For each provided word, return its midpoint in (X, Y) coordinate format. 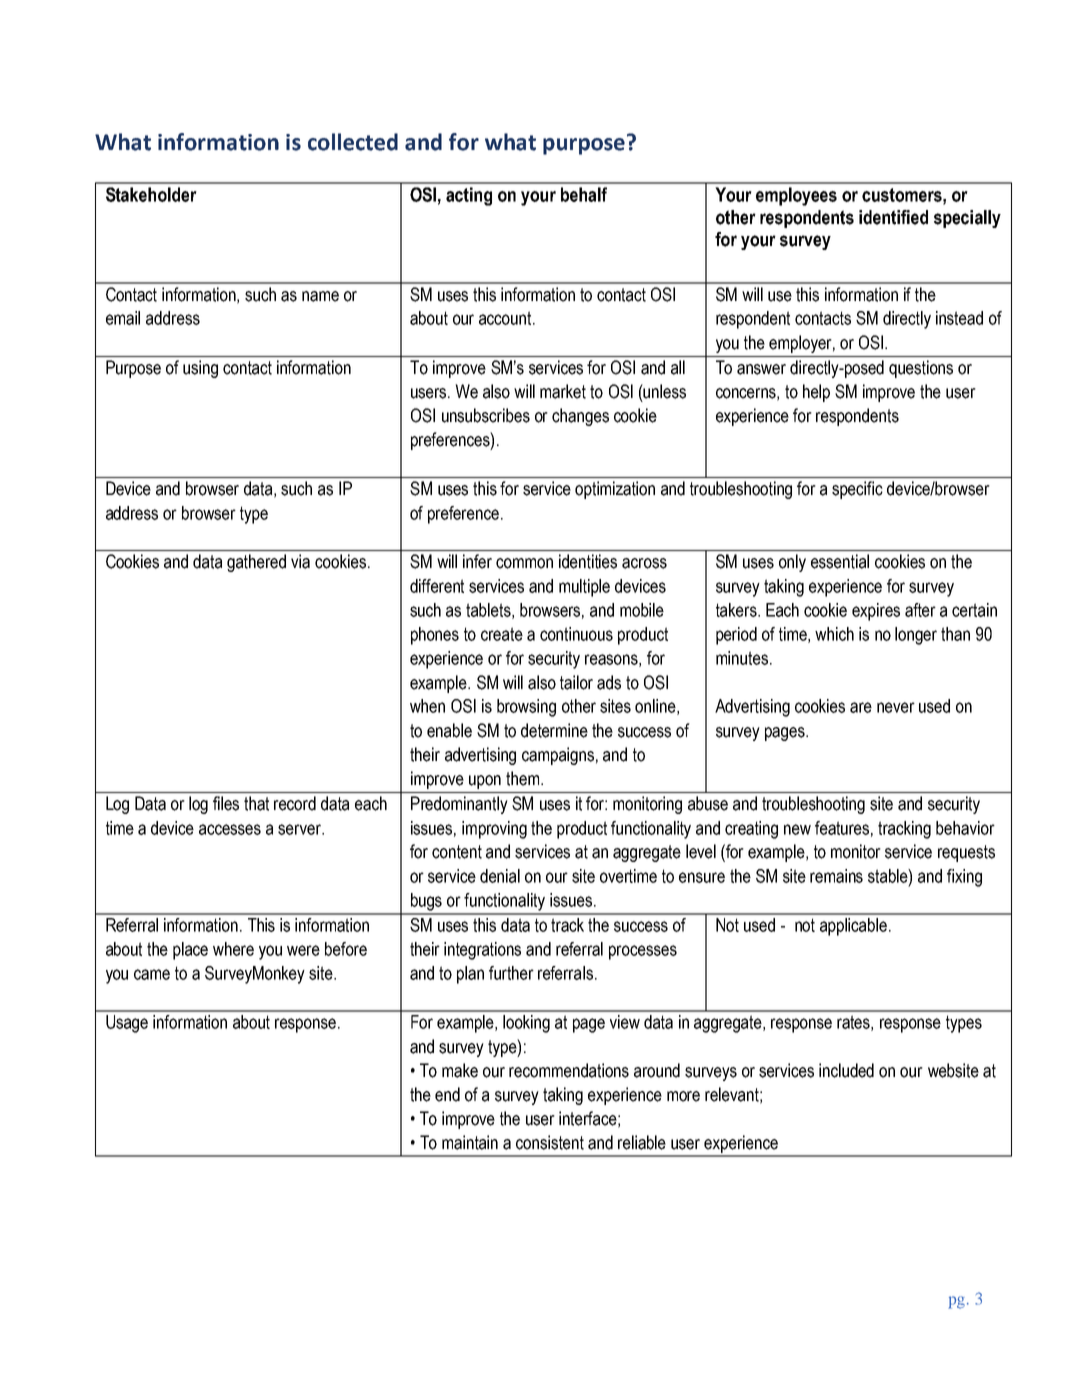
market (563, 391)
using (200, 369)
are (861, 707)
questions (921, 369)
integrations (482, 951)
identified (893, 217)
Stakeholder (151, 194)
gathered (256, 563)
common (524, 563)
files (226, 803)
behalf (584, 194)
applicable (853, 927)
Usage (127, 1024)
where (233, 949)
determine (554, 730)
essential (840, 561)
